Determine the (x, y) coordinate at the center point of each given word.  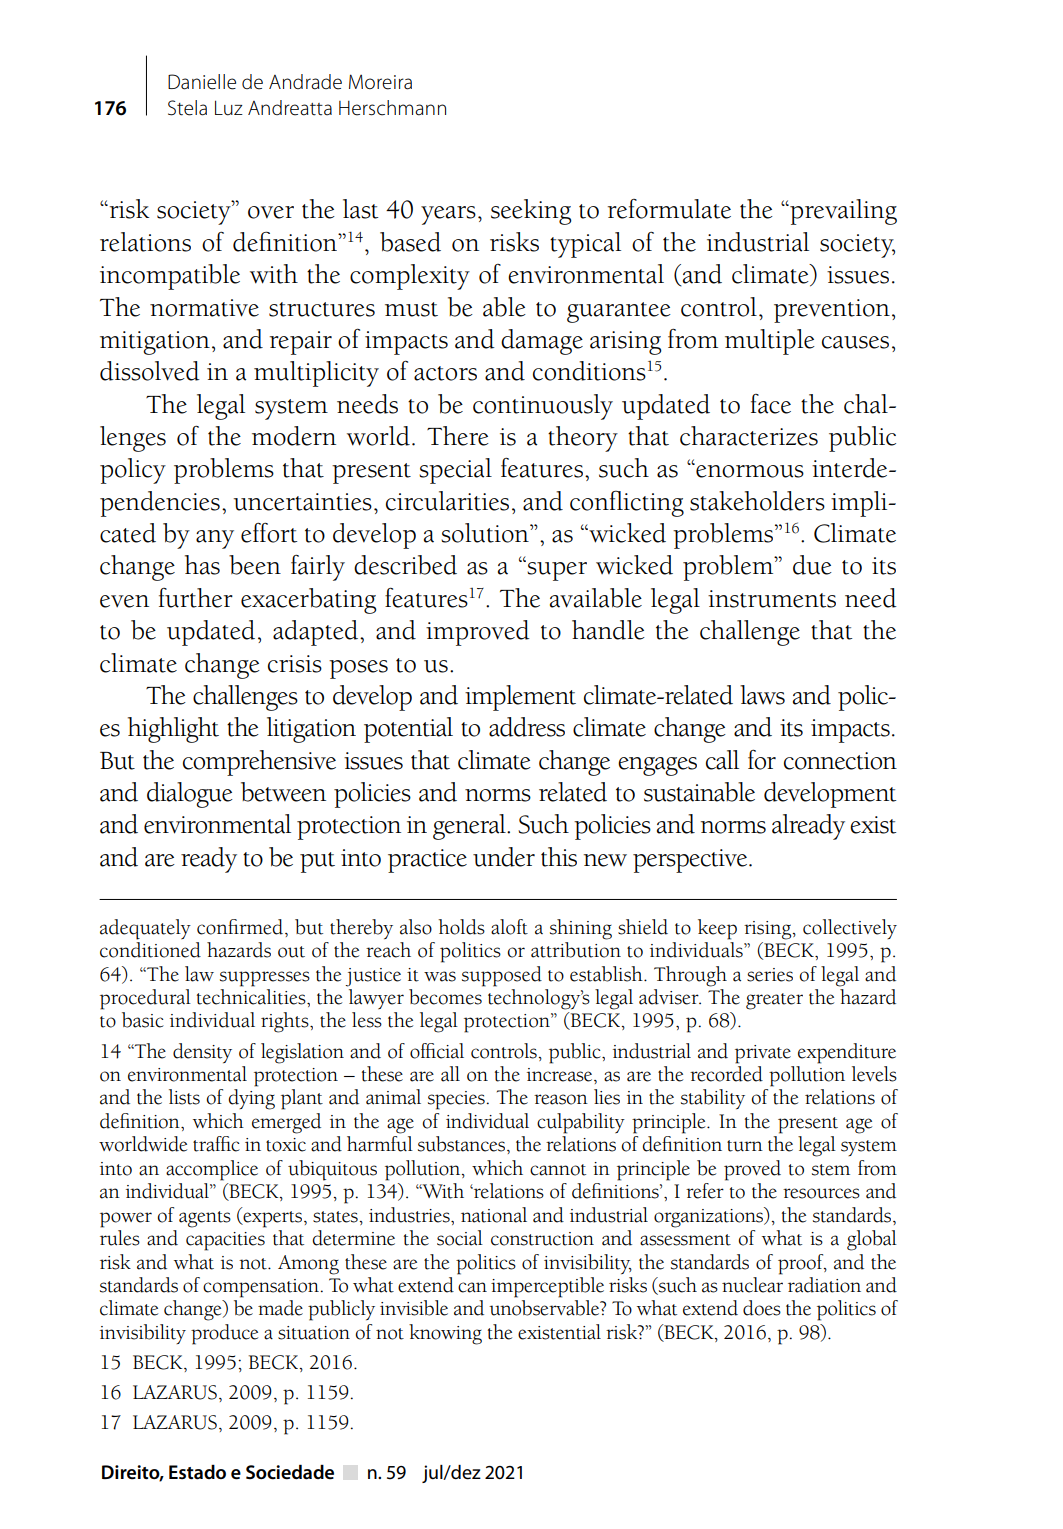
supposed (502, 976)
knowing (445, 1334)
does (762, 1308)
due (812, 565)
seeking (531, 212)
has (202, 565)
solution (486, 533)
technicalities (252, 997)
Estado (197, 1472)
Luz (229, 108)
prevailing (842, 212)
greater (774, 1001)
